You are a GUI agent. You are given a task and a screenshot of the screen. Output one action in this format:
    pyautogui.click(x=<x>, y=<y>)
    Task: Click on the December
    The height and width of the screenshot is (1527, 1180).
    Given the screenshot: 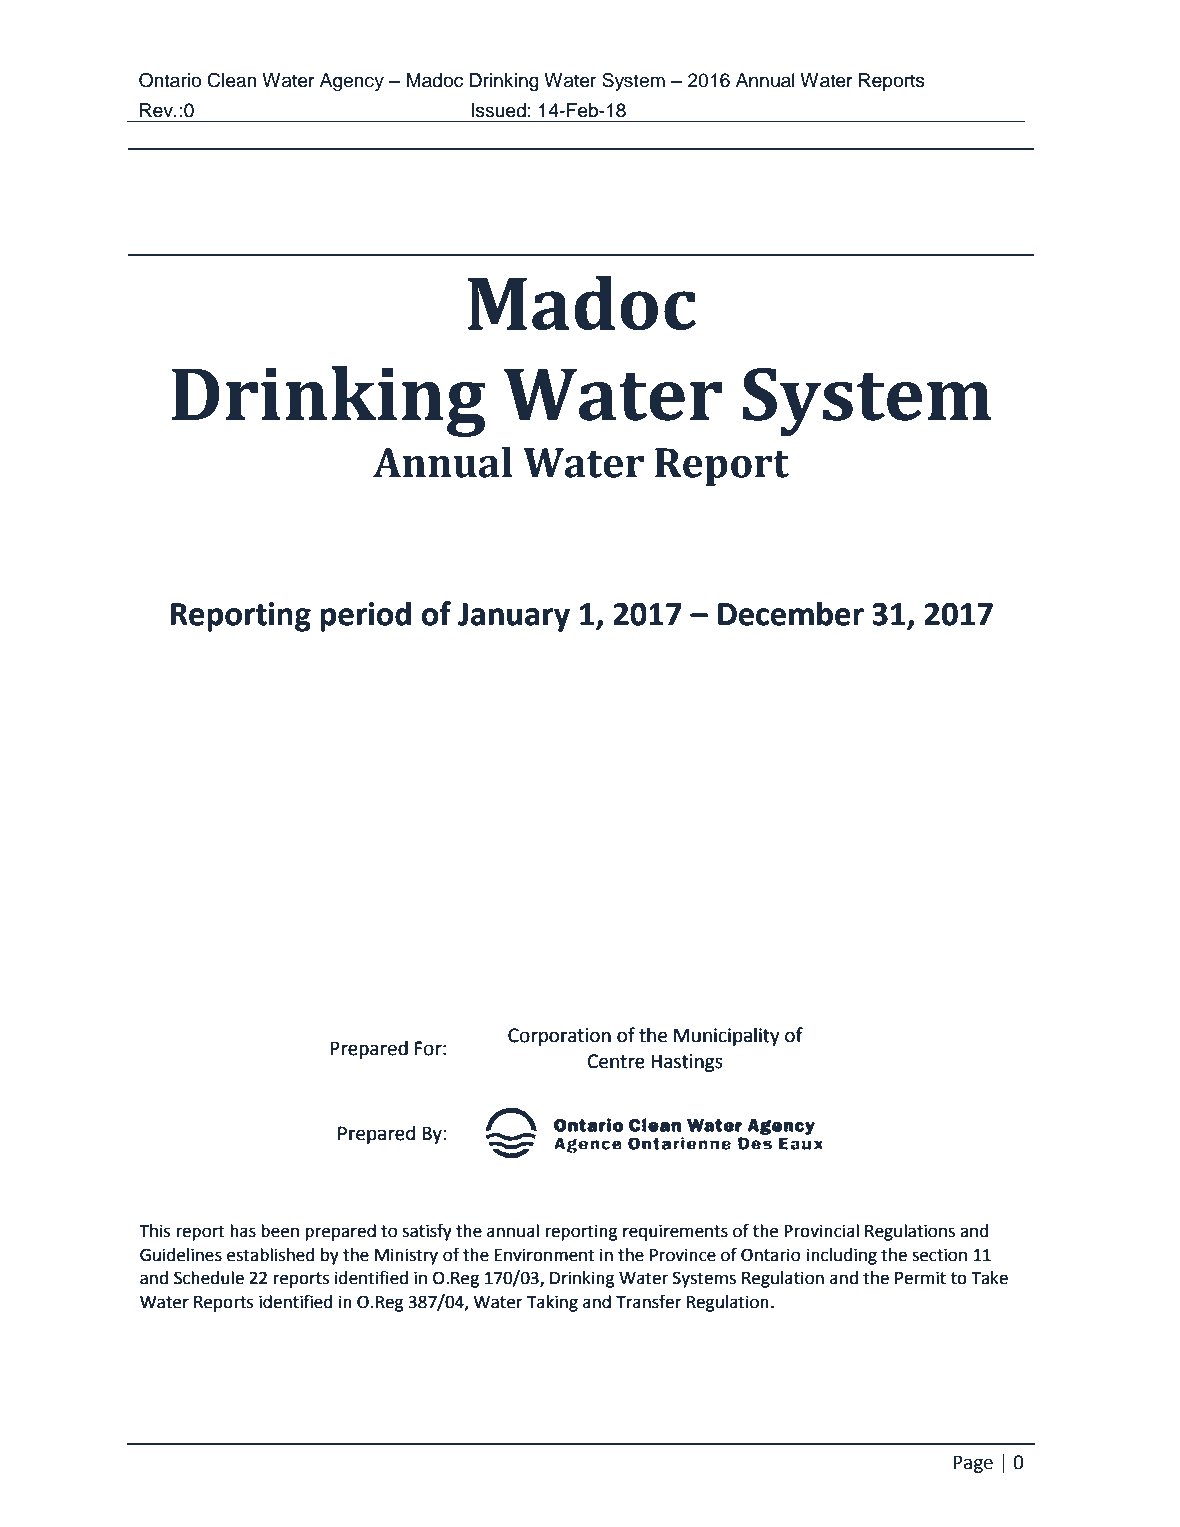 What is the action you would take?
    pyautogui.click(x=791, y=613)
